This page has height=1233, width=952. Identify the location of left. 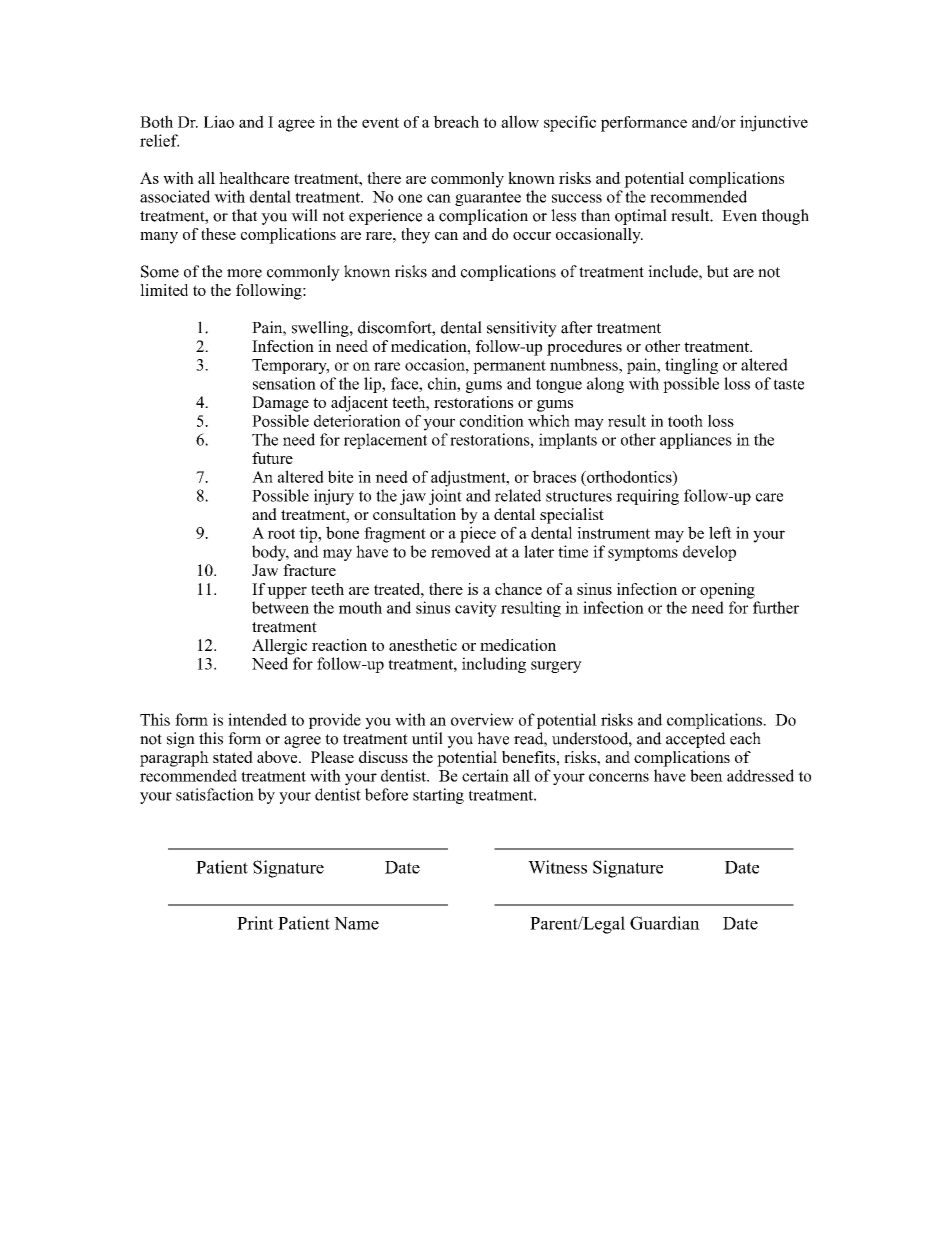
(720, 532).
